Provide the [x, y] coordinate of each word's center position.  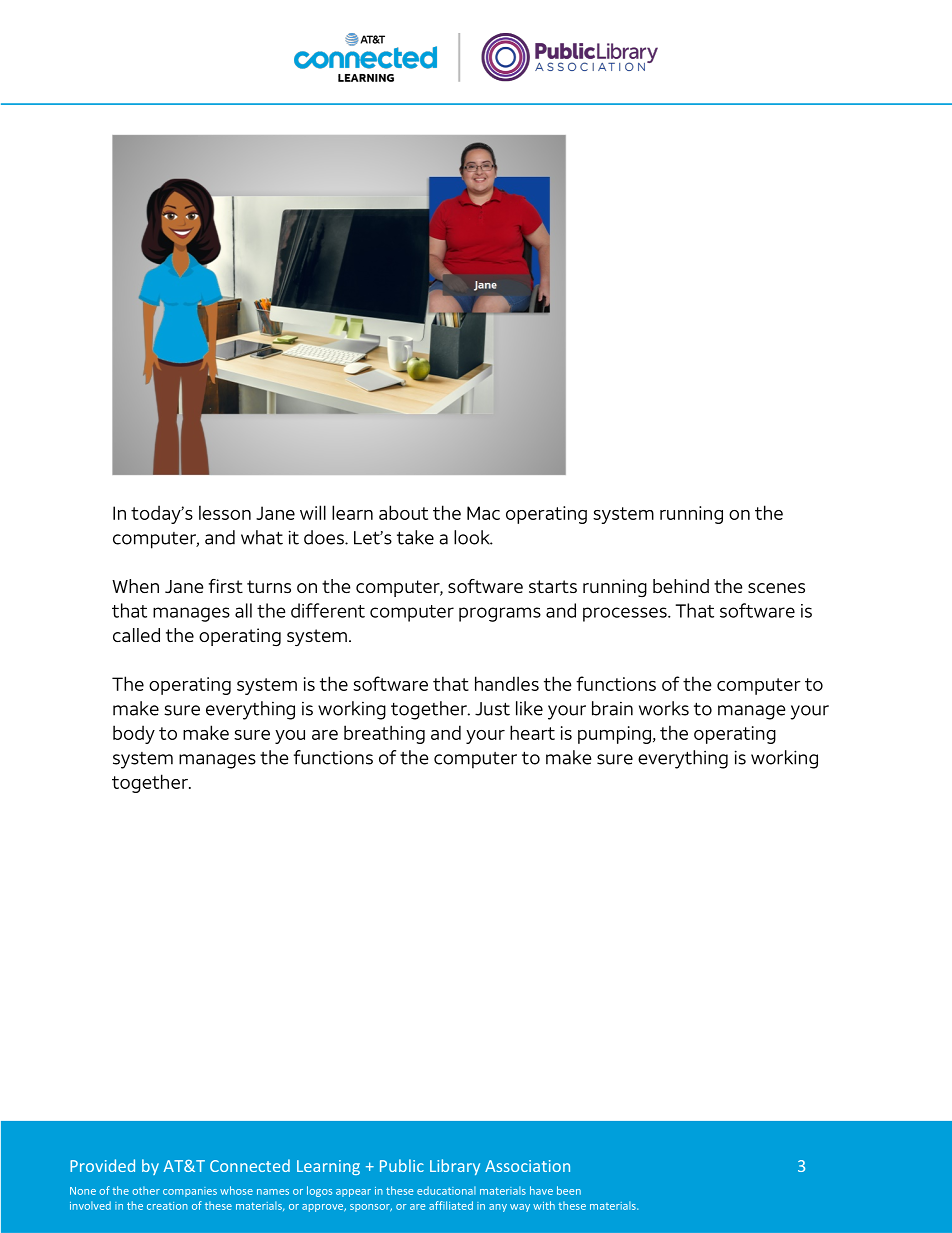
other [146, 1190]
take [415, 537]
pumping [614, 735]
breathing [384, 734]
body [134, 734]
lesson [225, 512]
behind [681, 586]
